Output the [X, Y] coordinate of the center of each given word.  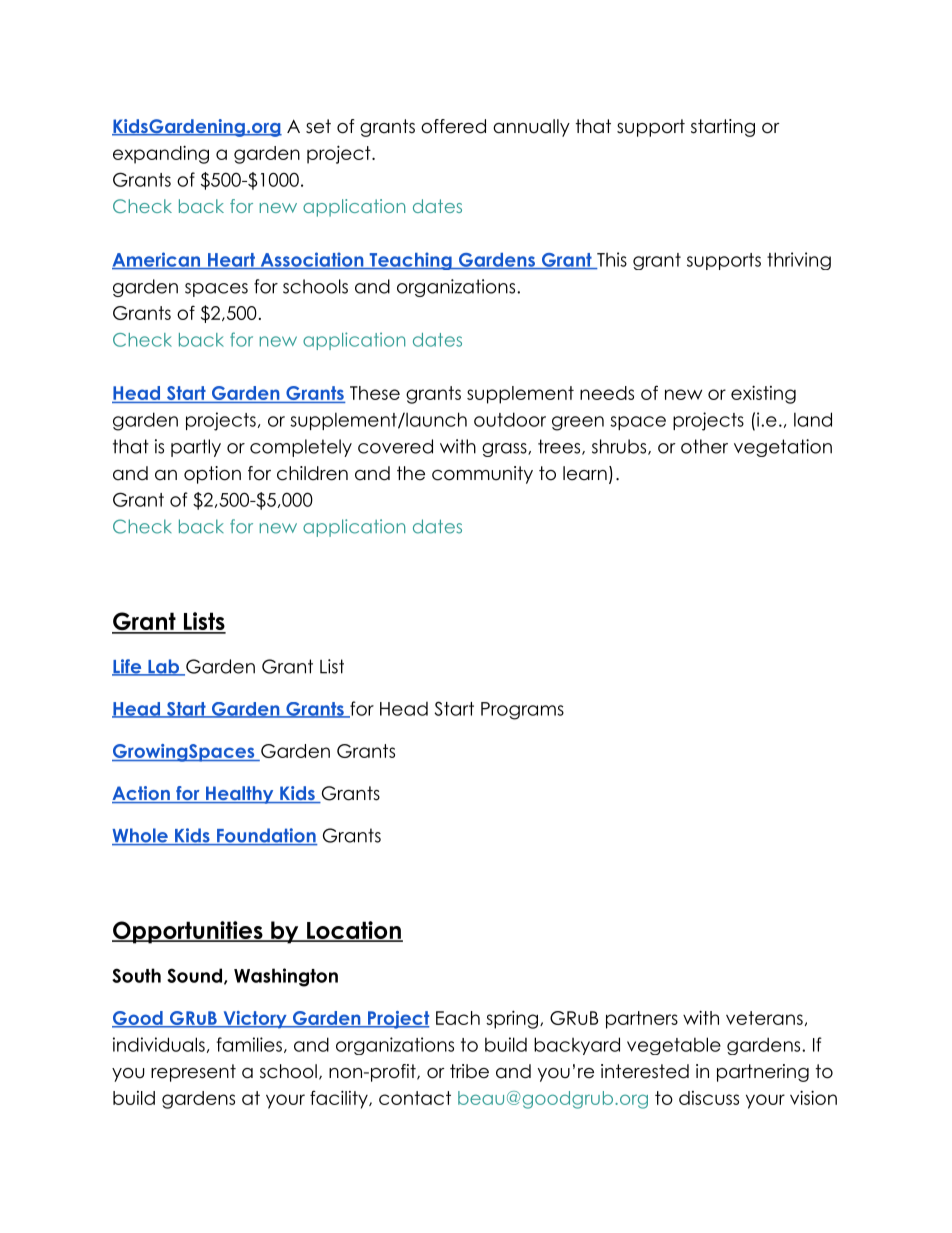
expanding [161, 154]
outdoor [510, 419]
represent [193, 1073]
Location [353, 931]
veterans [764, 1018]
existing [763, 394]
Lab [164, 667]
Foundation [266, 836]
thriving [799, 261]
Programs [522, 711]
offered [453, 126]
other [704, 446]
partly [196, 448]
